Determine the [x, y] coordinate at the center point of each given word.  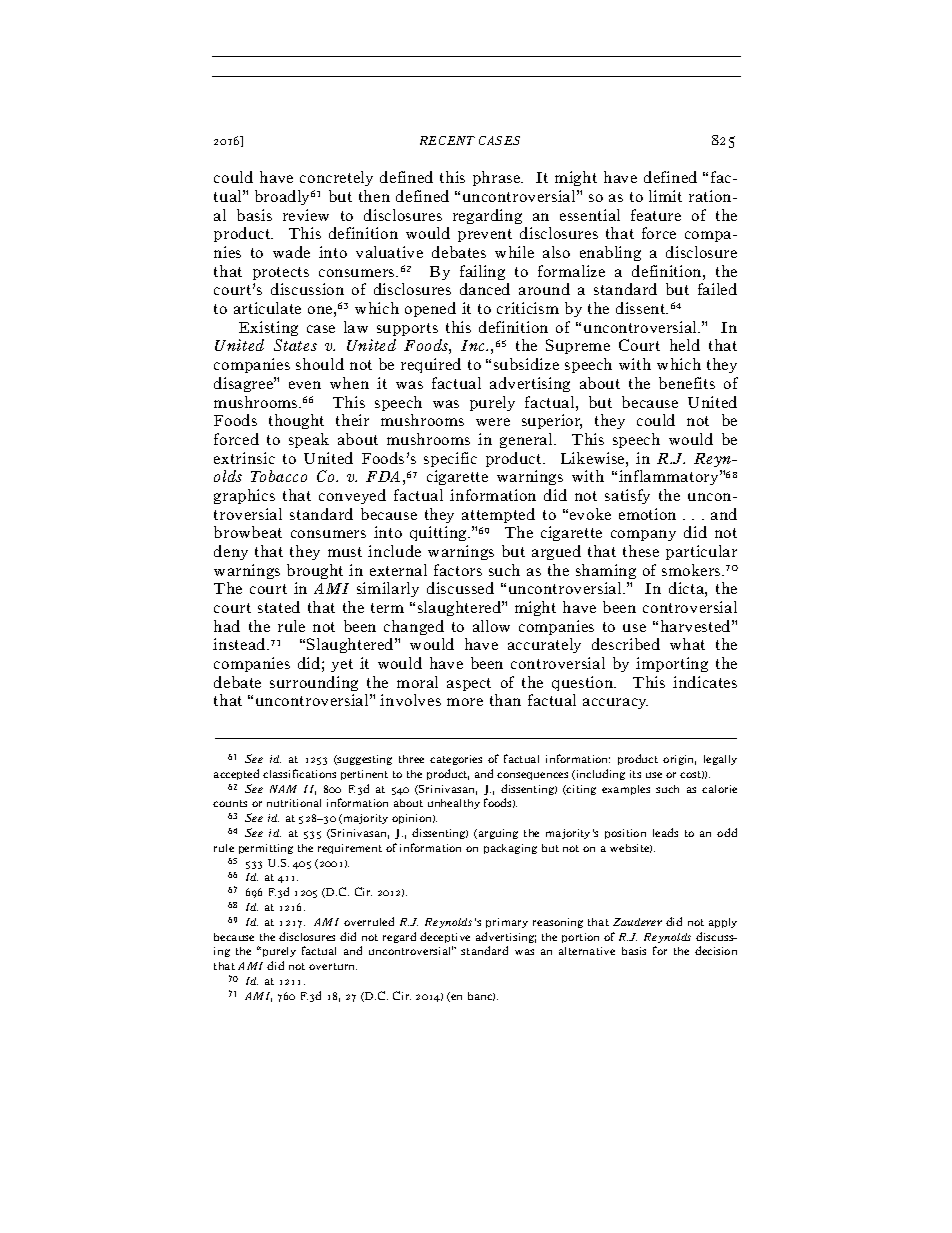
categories [456, 760]
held [685, 345]
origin [679, 760]
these [641, 551]
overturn [333, 966]
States [295, 345]
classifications [299, 773]
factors [458, 570]
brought [315, 571]
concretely [336, 178]
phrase [498, 178]
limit [665, 196]
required [431, 365]
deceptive [445, 937]
